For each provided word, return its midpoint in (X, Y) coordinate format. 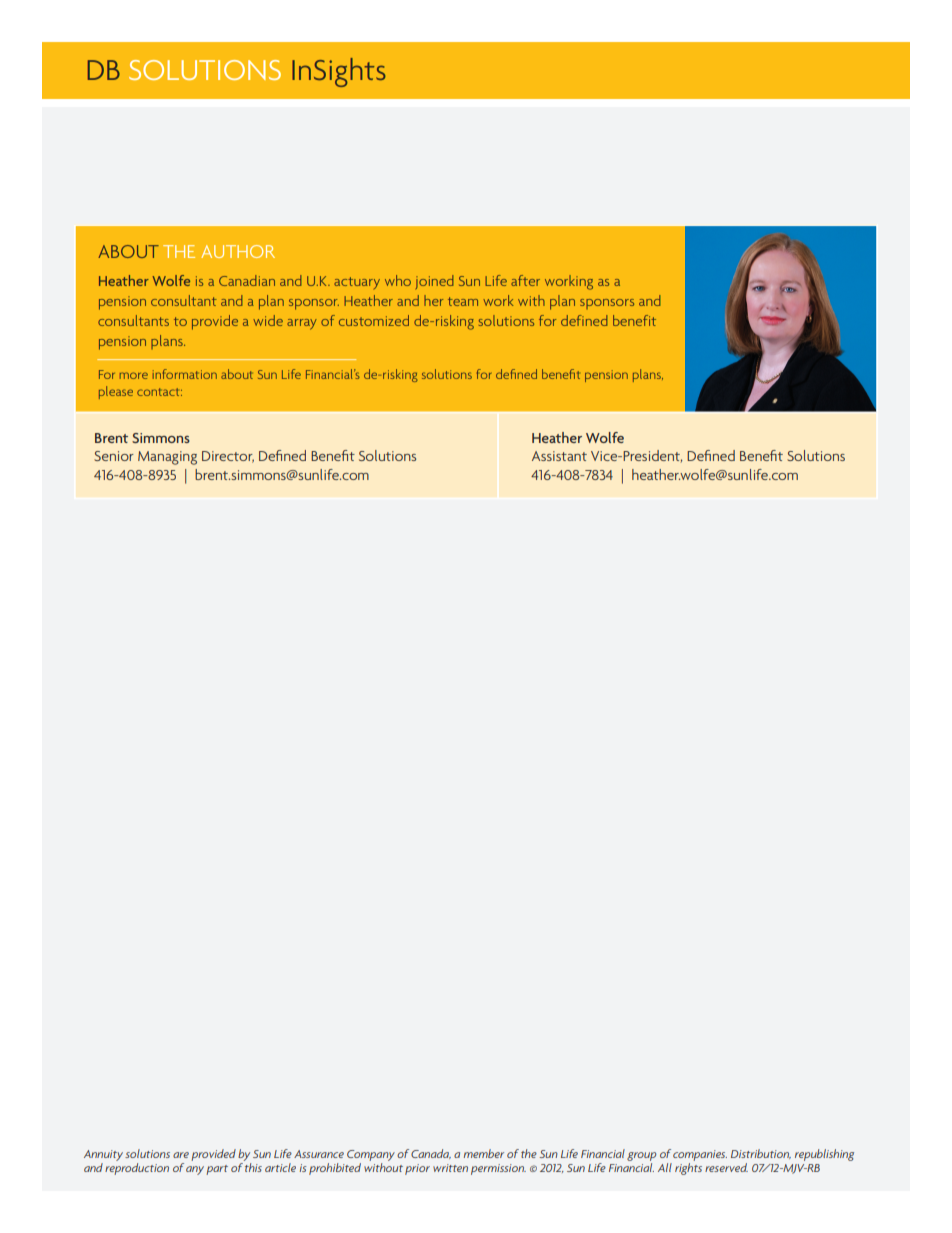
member (484, 1153)
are (181, 1155)
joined (435, 282)
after (525, 280)
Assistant (559, 456)
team (463, 301)
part (217, 1170)
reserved (726, 1167)
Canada (431, 1154)
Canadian (247, 280)
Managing (167, 458)
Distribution (761, 1154)
